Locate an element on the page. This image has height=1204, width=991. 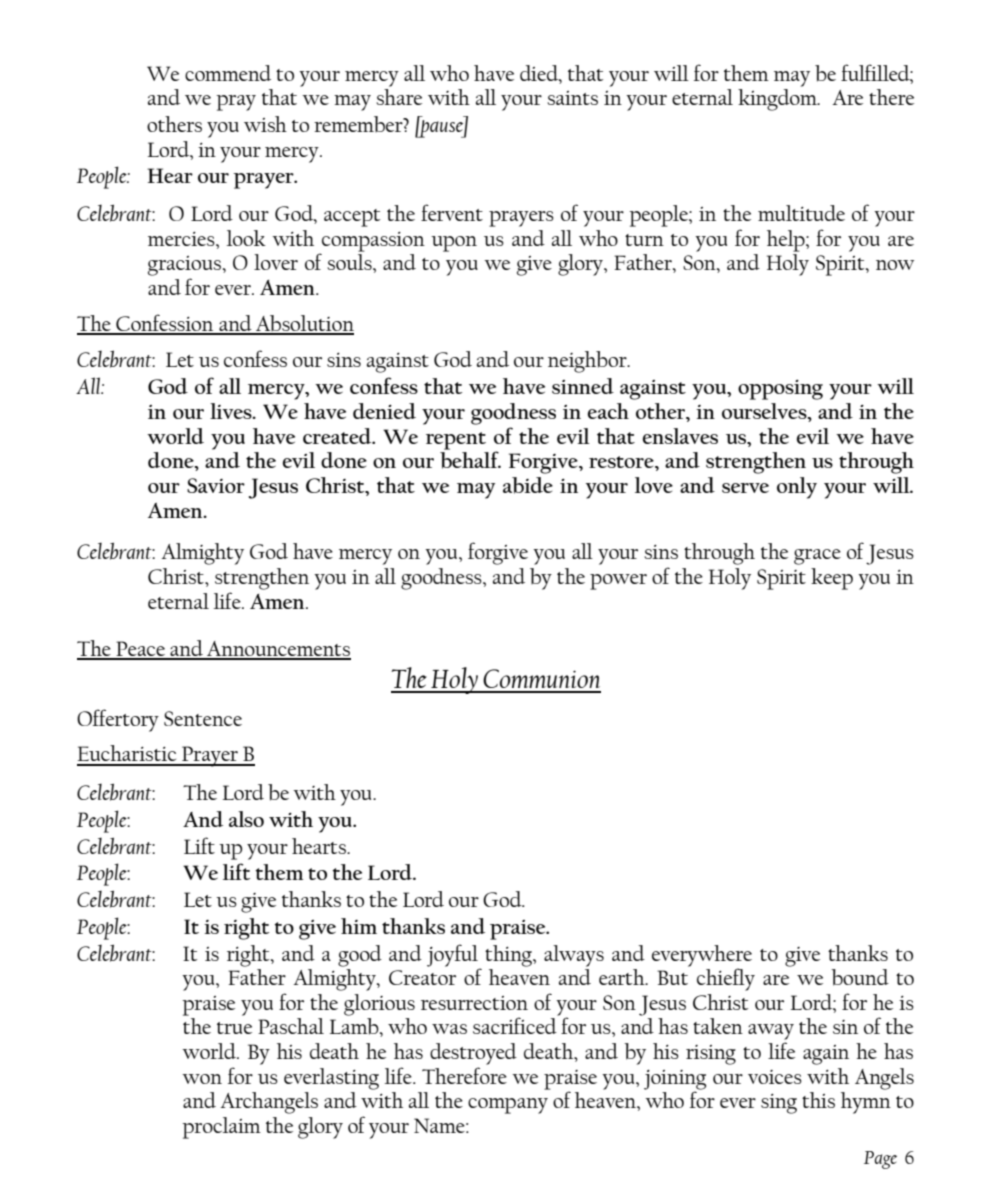
saints is located at coordinates (572, 98).
